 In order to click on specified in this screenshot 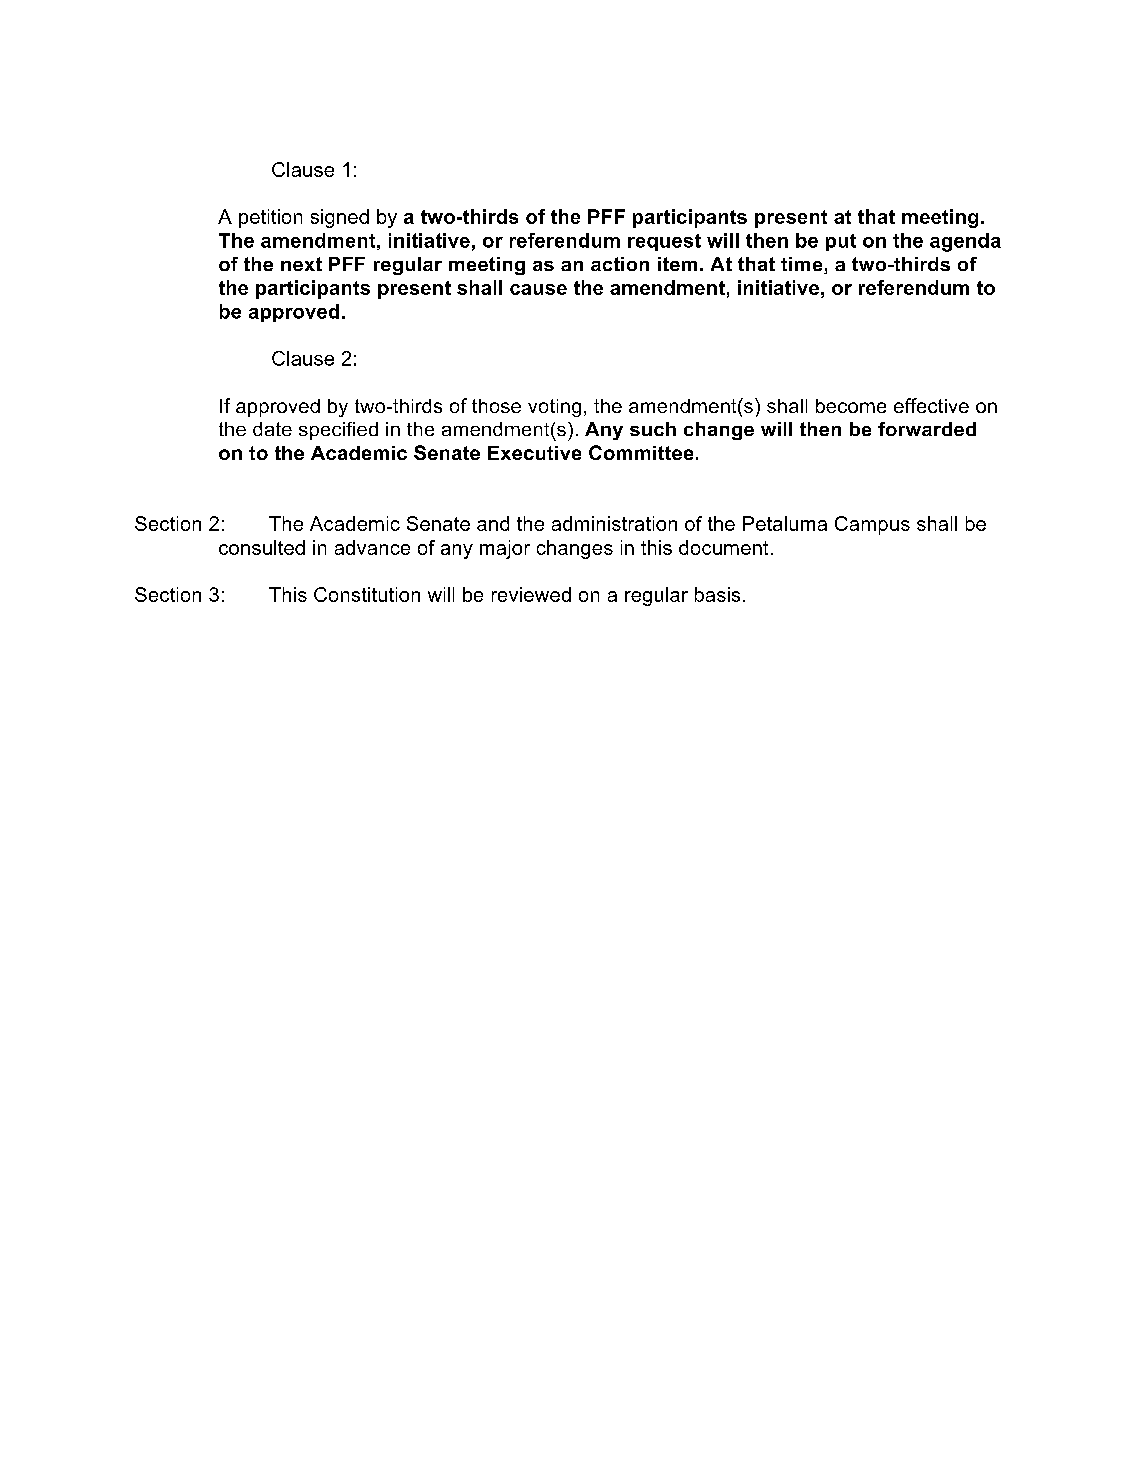, I will do `click(338, 431)`.
